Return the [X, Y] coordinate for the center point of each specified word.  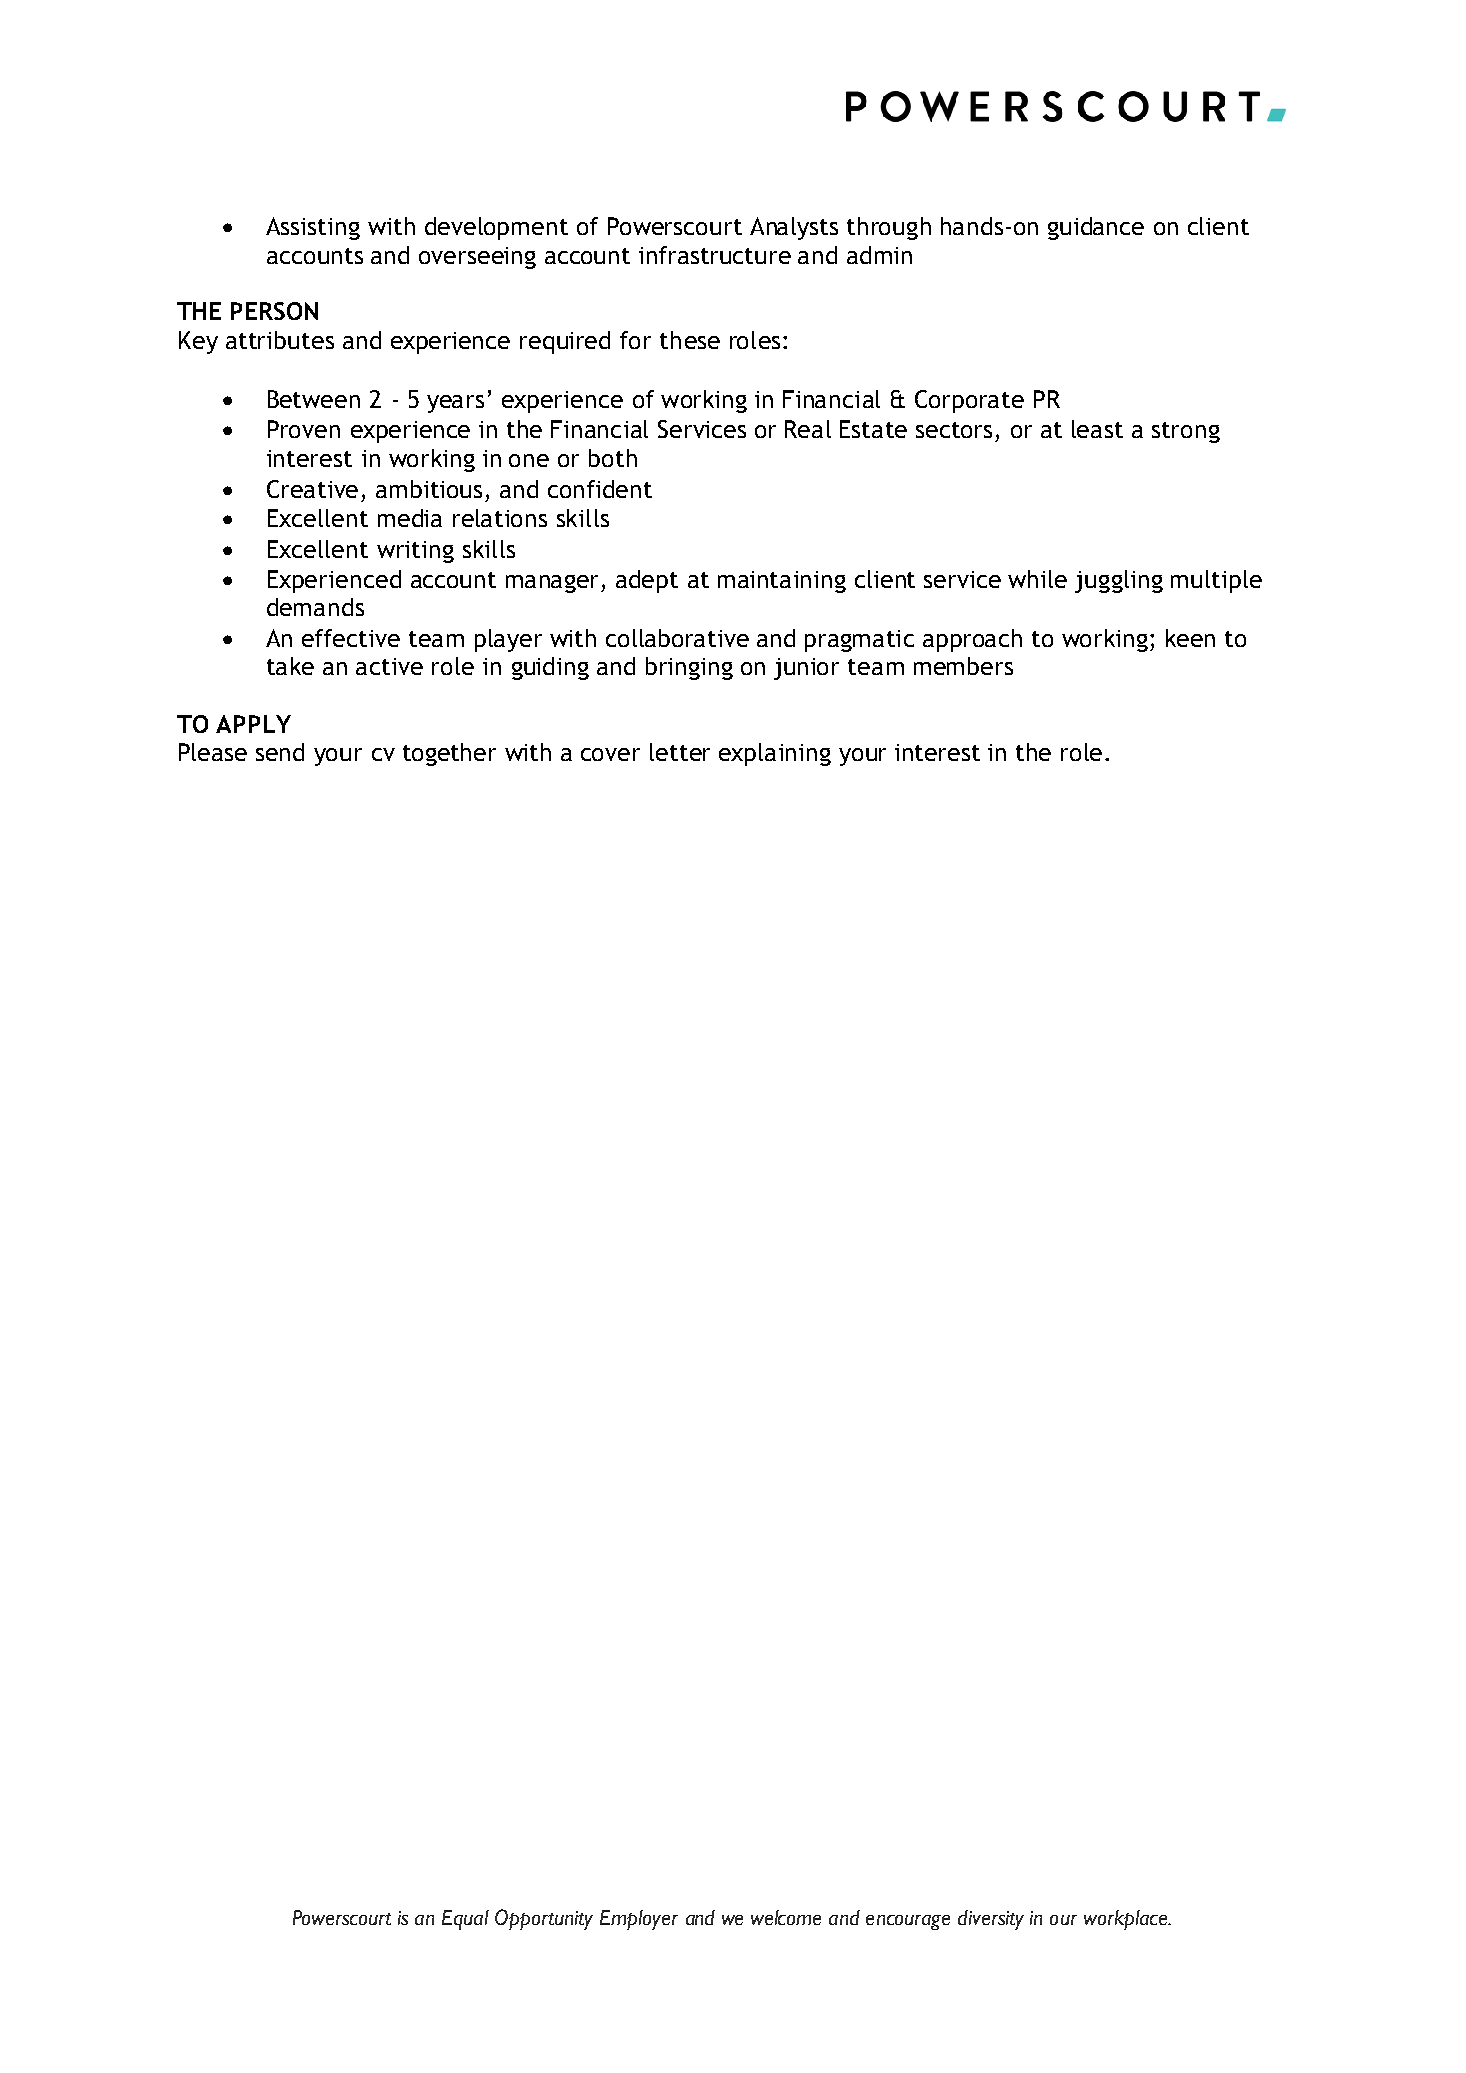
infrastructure [715, 255]
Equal [465, 1920]
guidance [1096, 228]
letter [680, 752]
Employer [639, 1920]
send [280, 752]
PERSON [274, 311]
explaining [775, 754]
